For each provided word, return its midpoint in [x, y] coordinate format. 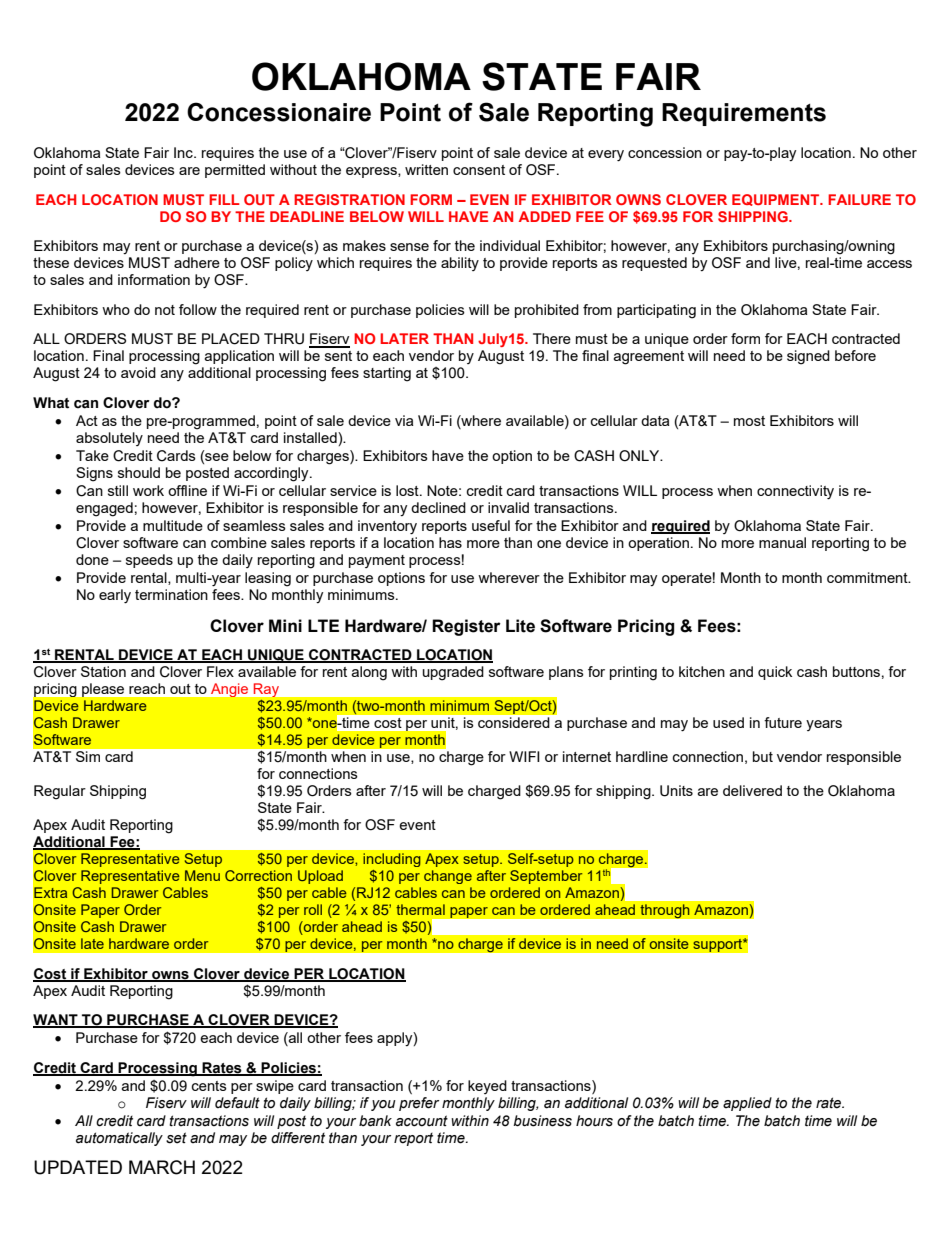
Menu [202, 875]
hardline [642, 756]
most [749, 421]
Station [103, 671]
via [404, 420]
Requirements [744, 114]
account [422, 1121]
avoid [138, 372]
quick [775, 673]
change [448, 877]
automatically [119, 1139]
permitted [235, 171]
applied [747, 1104]
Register [466, 627]
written [426, 169]
